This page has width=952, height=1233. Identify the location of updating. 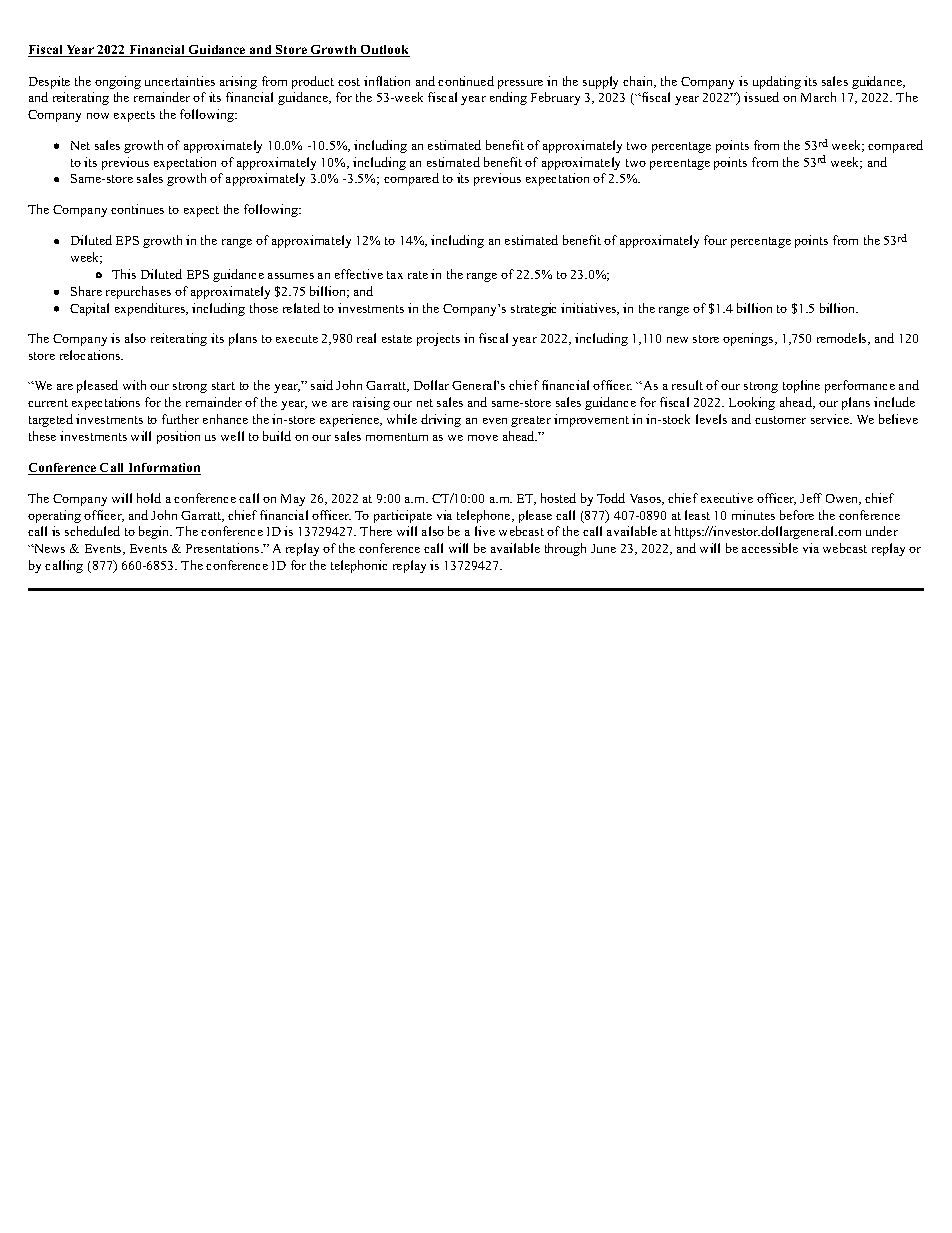
(777, 82).
